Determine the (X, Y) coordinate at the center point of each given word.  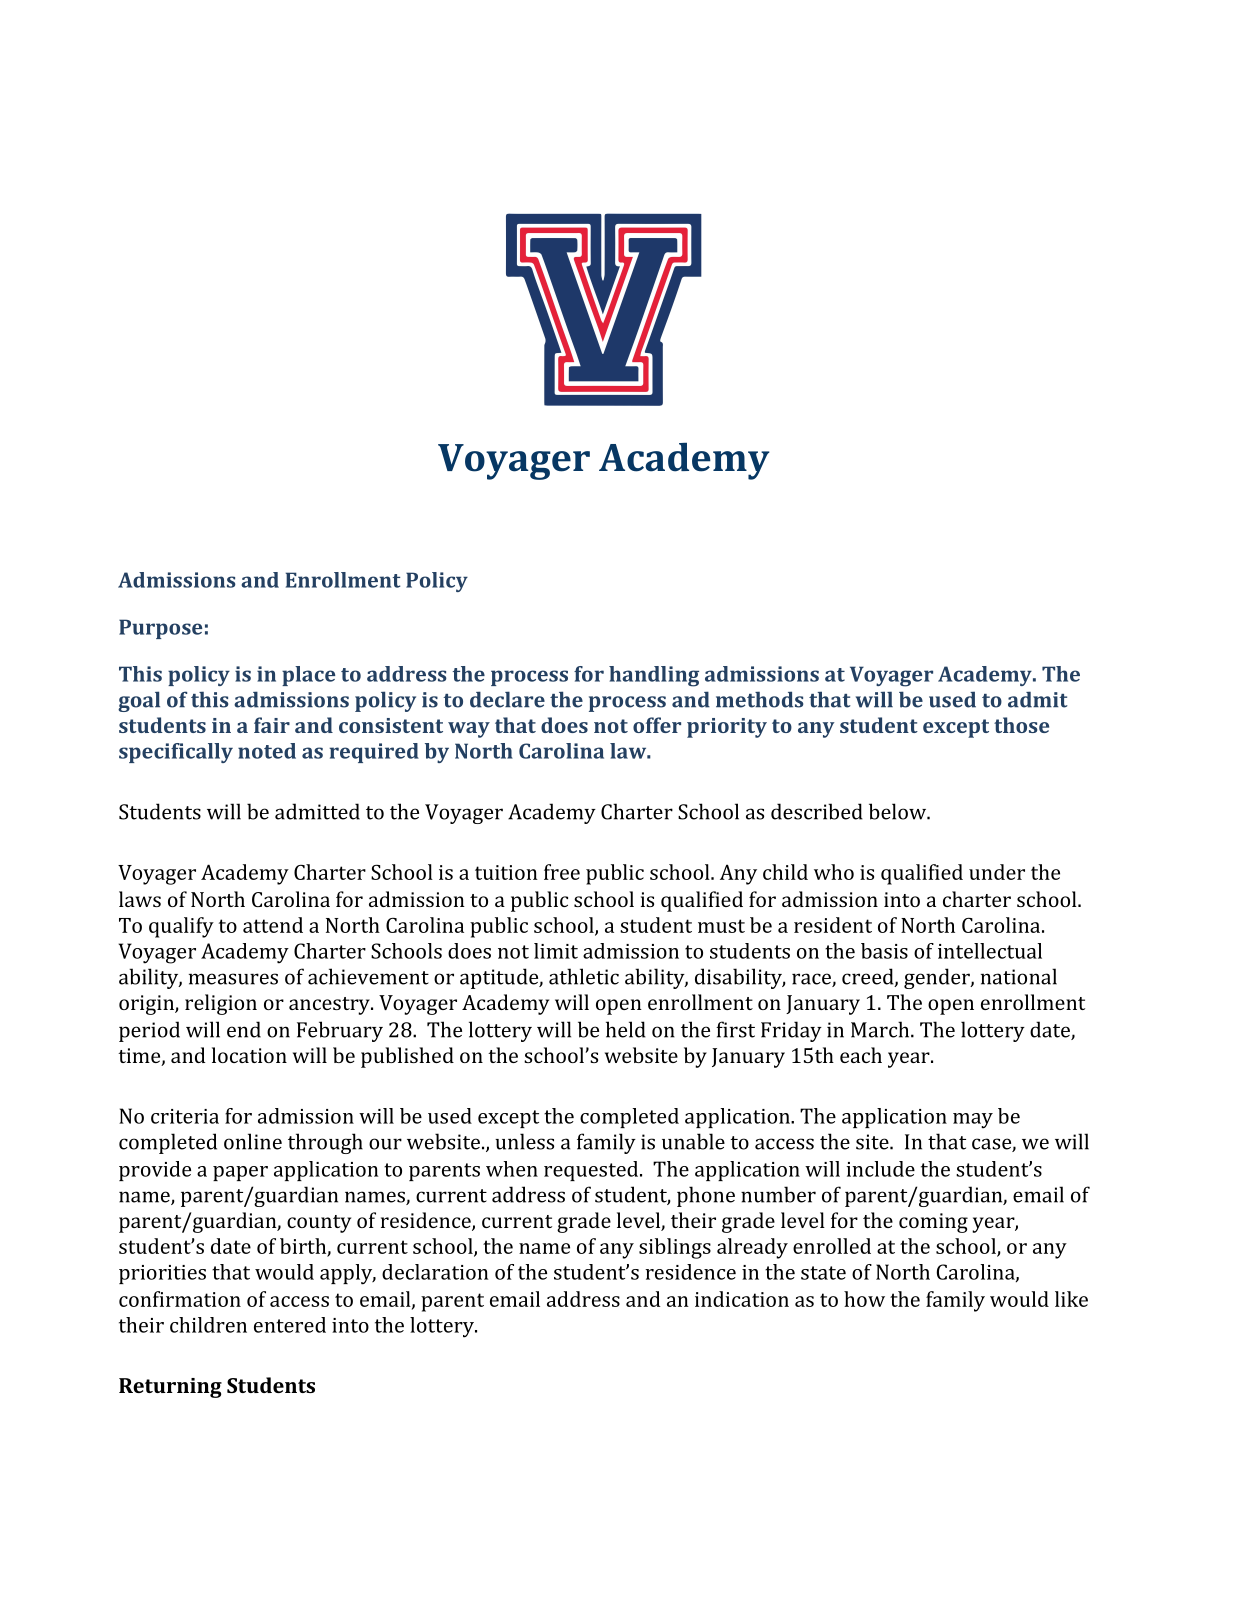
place (308, 676)
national (1019, 976)
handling (654, 676)
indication (742, 1299)
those (1021, 725)
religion (221, 1004)
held (626, 1029)
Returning (170, 1388)
